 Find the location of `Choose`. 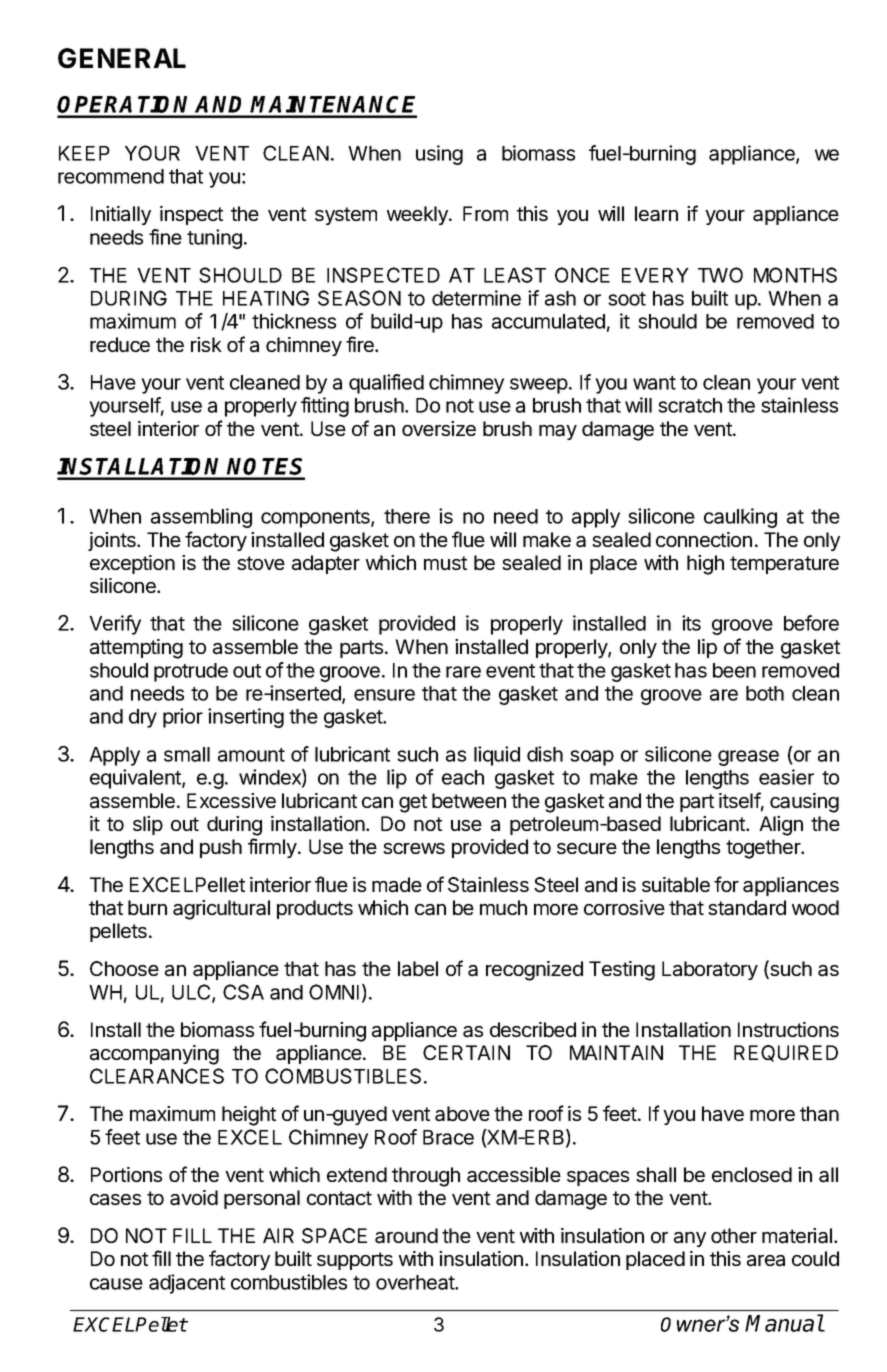

Choose is located at coordinates (124, 968).
